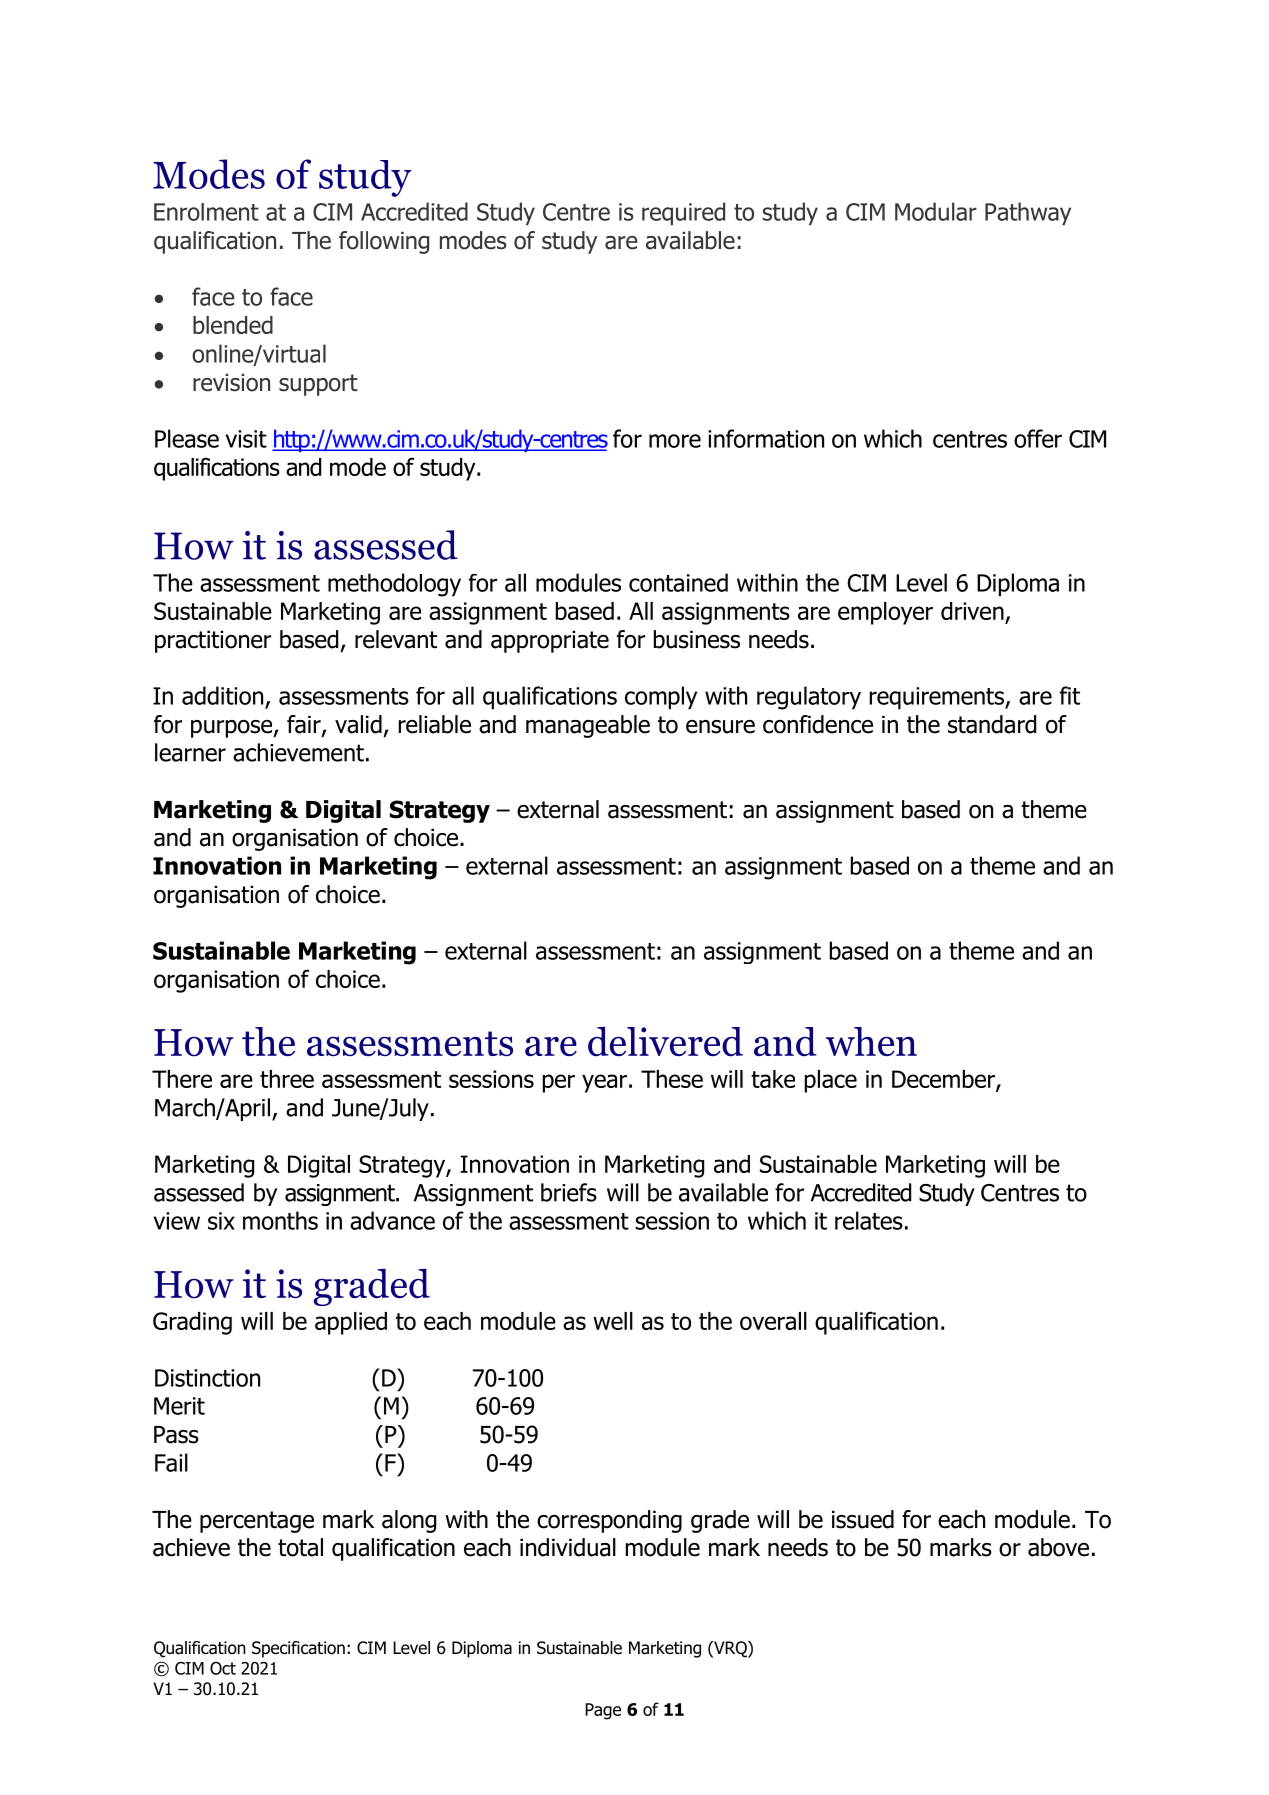 The image size is (1269, 1795). Describe the element at coordinates (665, 1042) in the screenshot. I see `delivered` at that location.
